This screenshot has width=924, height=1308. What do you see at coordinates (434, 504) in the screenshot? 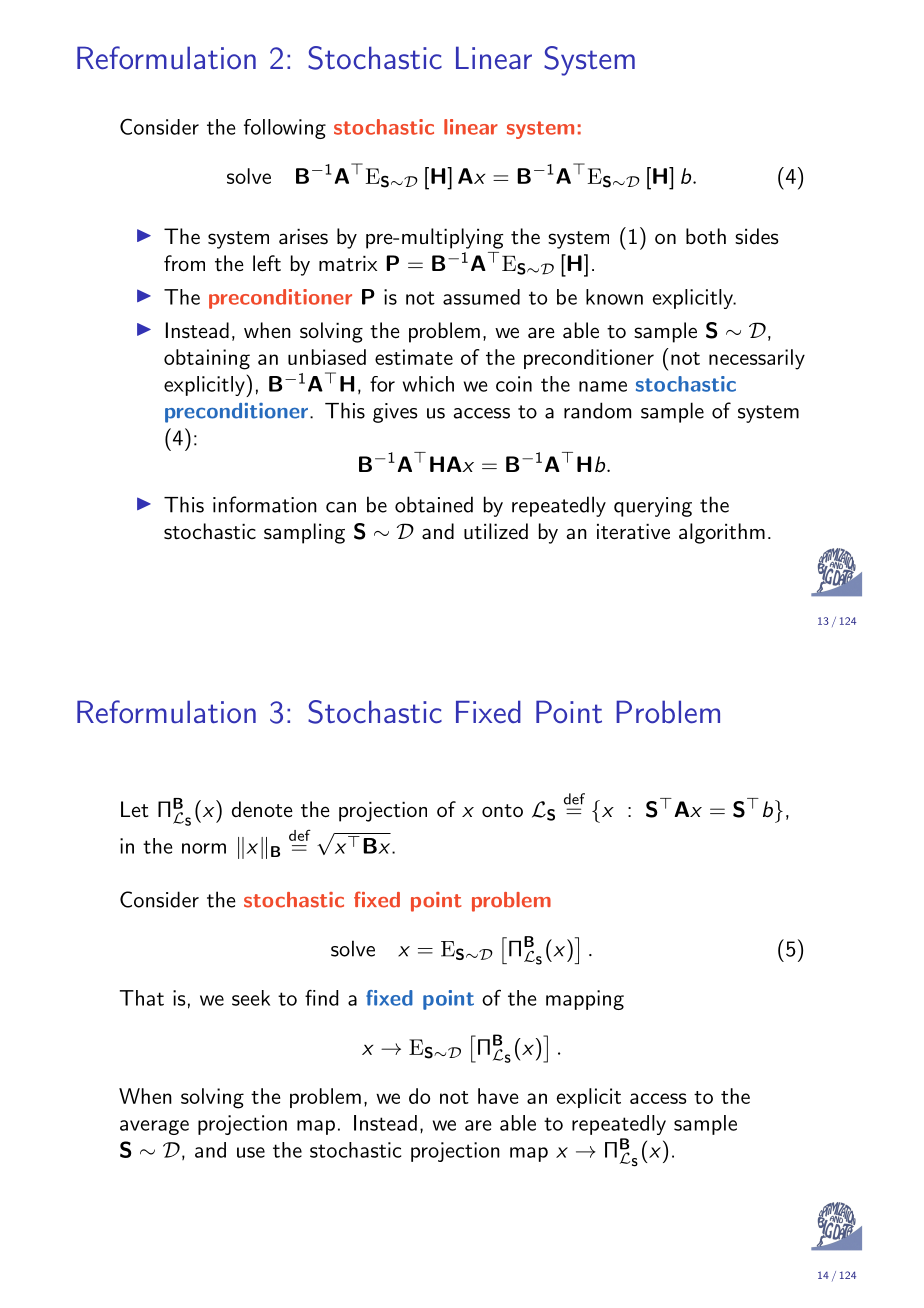
I see `obtained` at bounding box center [434, 504].
